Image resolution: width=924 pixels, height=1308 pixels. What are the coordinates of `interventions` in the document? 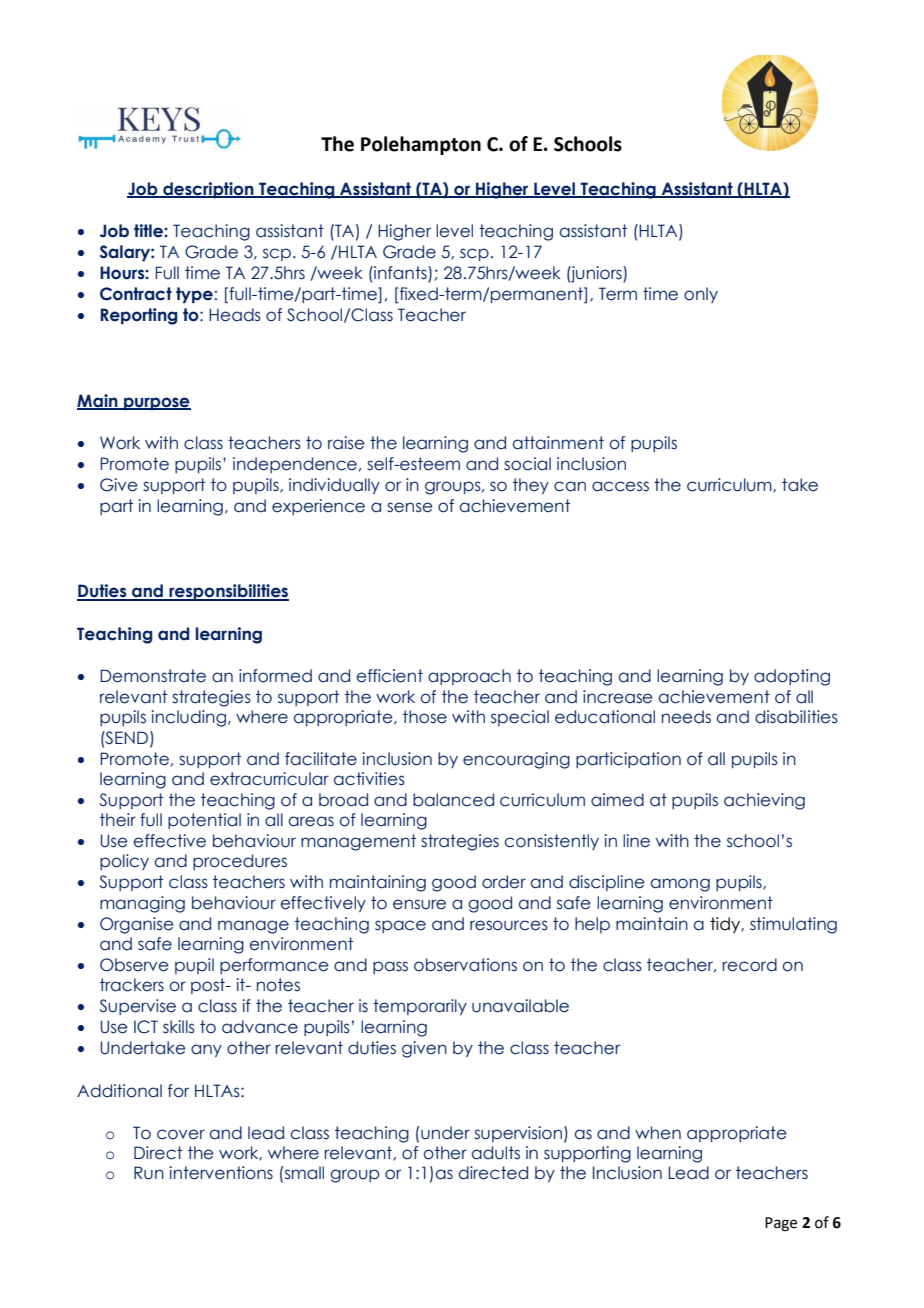 It's located at (221, 1173).
